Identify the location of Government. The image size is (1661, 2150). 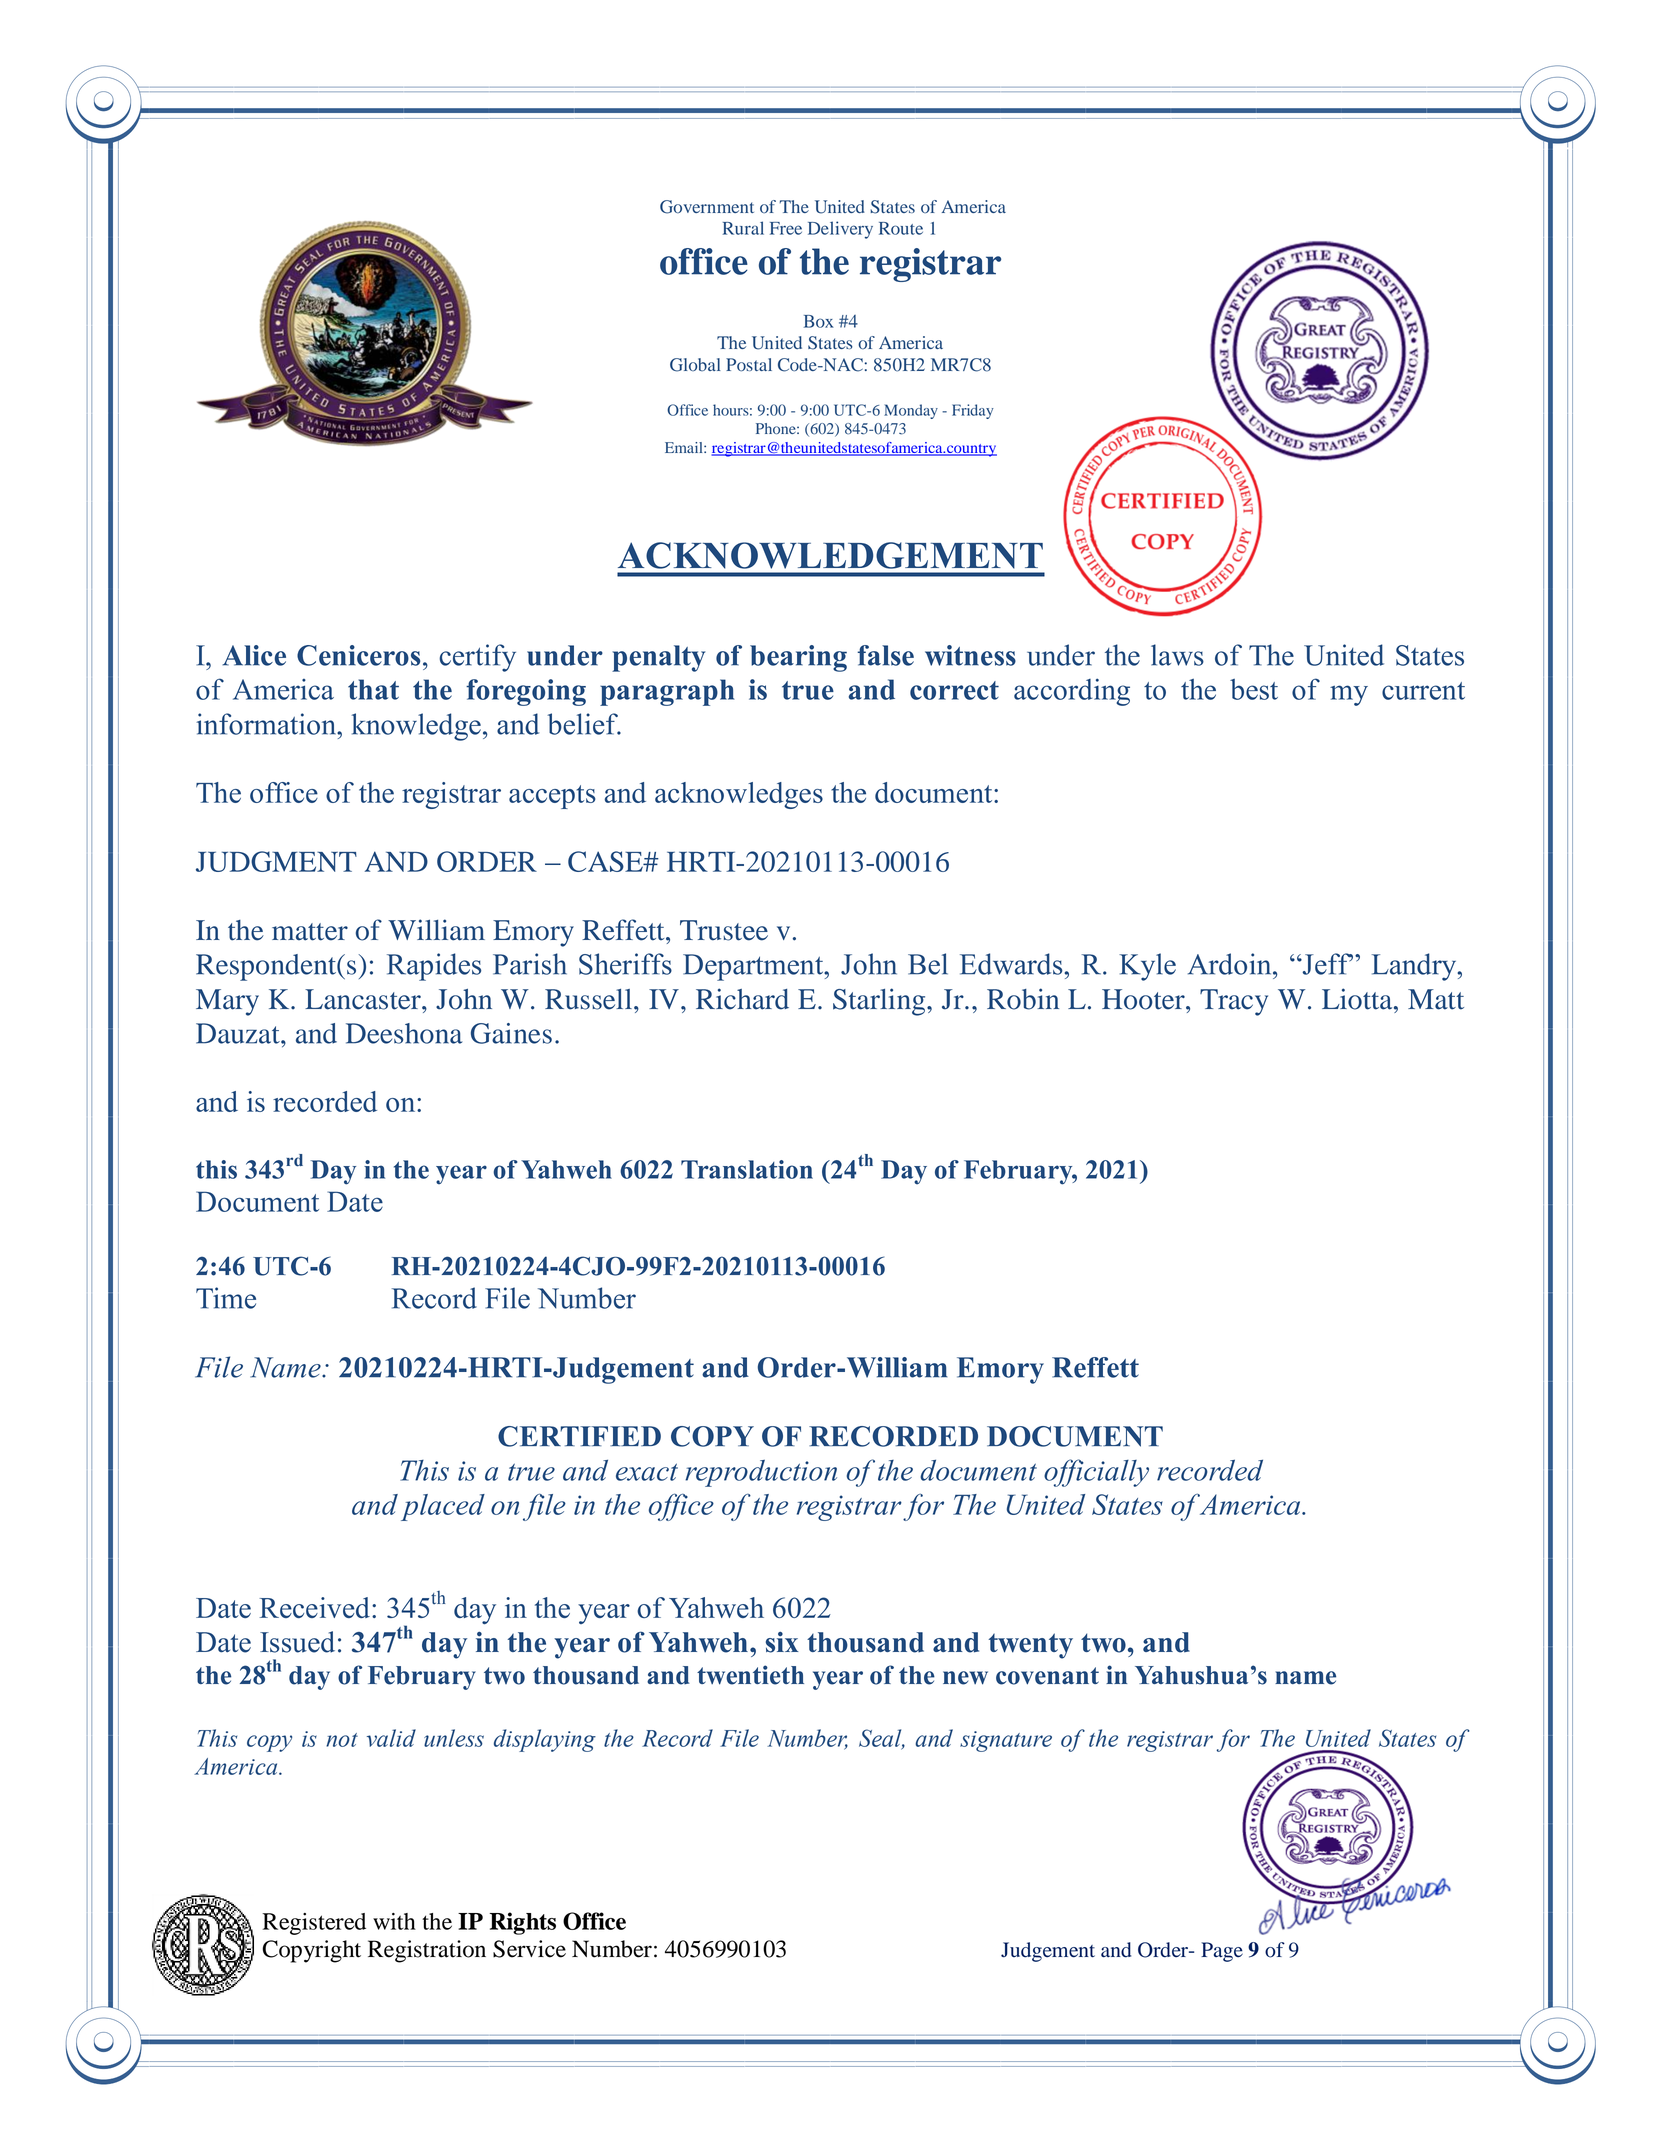
(707, 207).
